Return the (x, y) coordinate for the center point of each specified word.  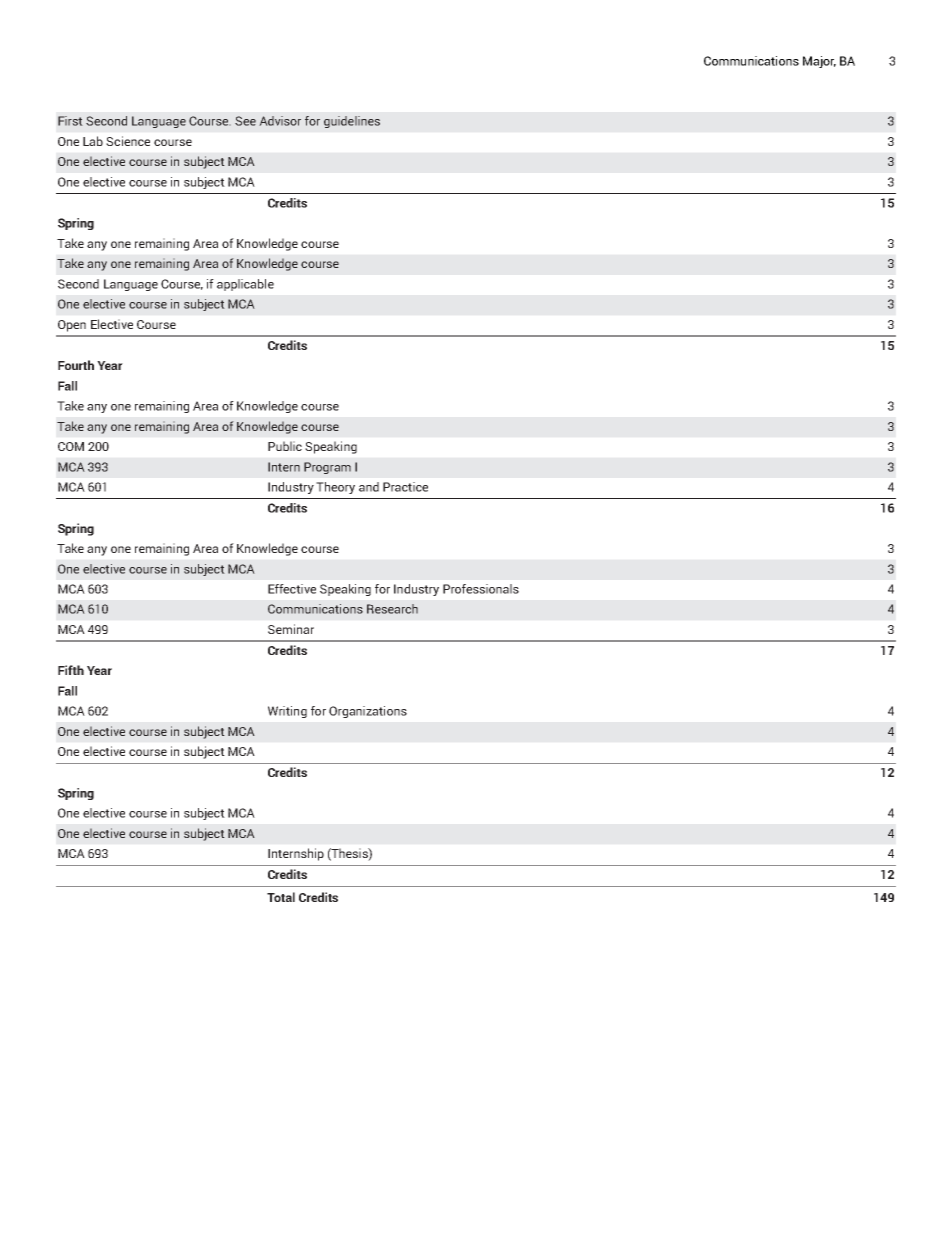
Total (281, 897)
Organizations (368, 712)
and (369, 487)
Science (128, 141)
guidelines (352, 122)
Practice (405, 487)
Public (285, 446)
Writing (287, 712)
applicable (245, 285)
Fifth (71, 670)
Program (327, 468)
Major (819, 62)
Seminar (291, 629)
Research (392, 609)
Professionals (481, 589)
